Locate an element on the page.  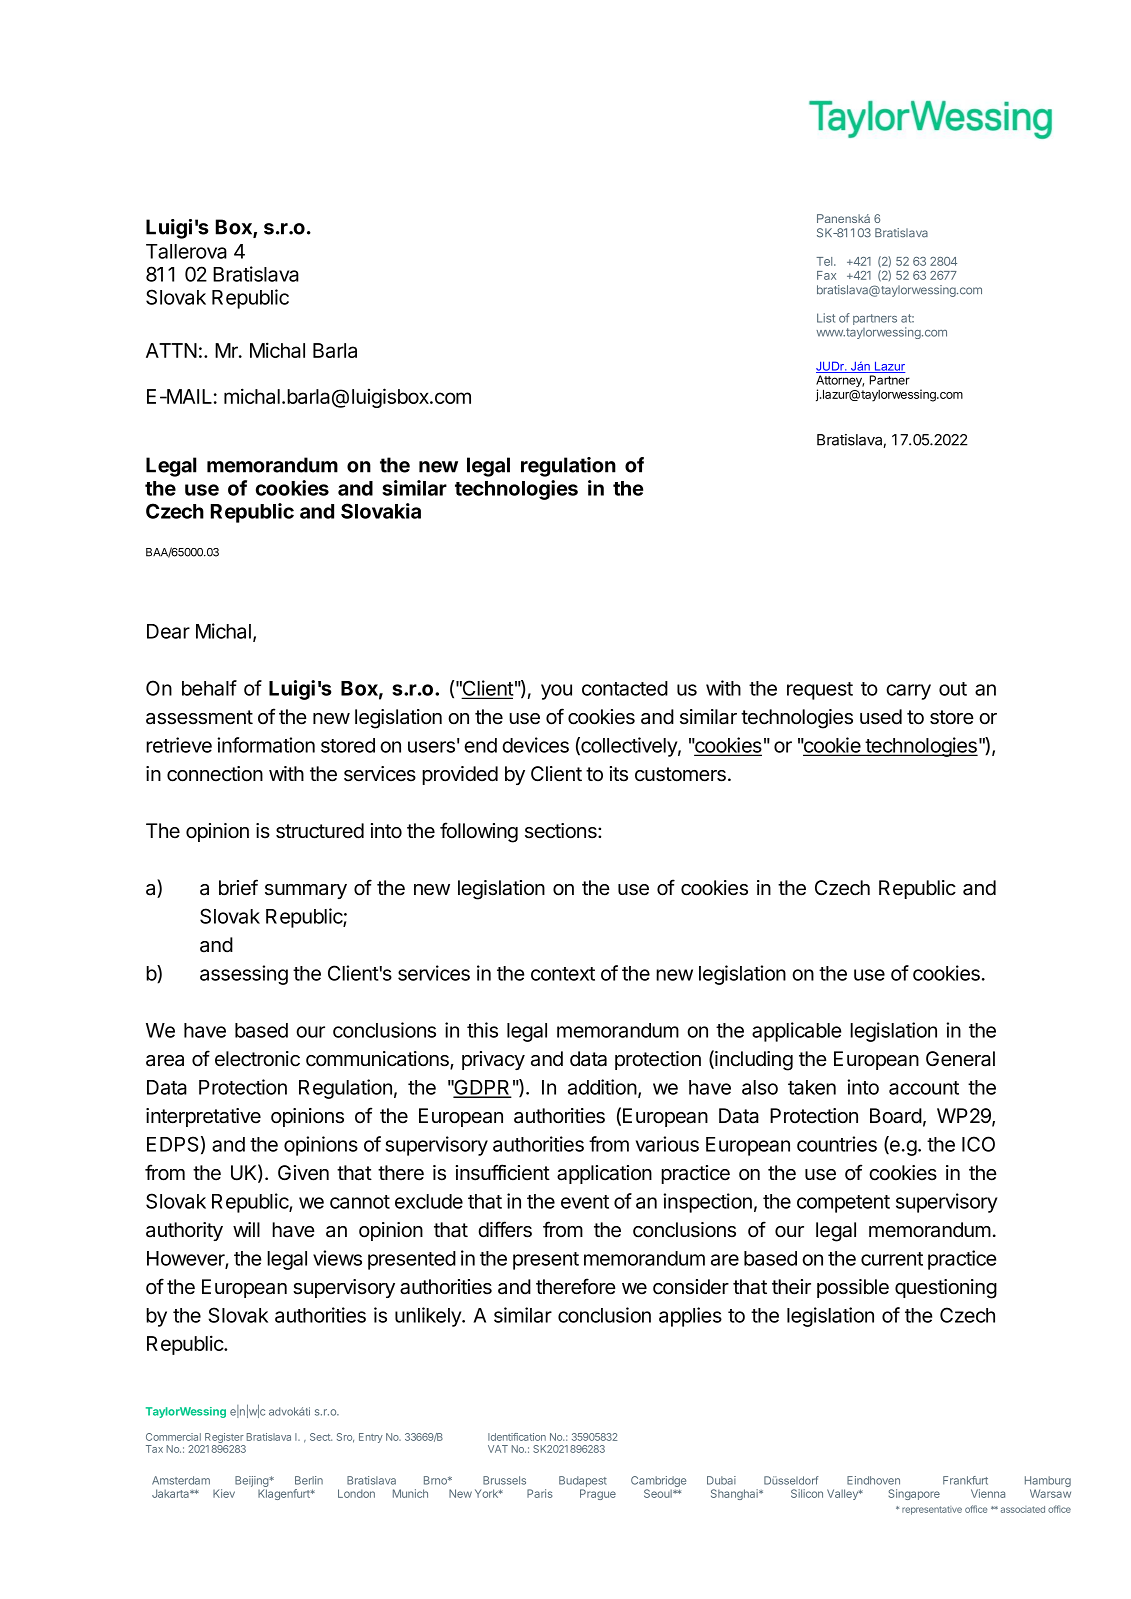
Klagenfurt is located at coordinates (285, 1494).
